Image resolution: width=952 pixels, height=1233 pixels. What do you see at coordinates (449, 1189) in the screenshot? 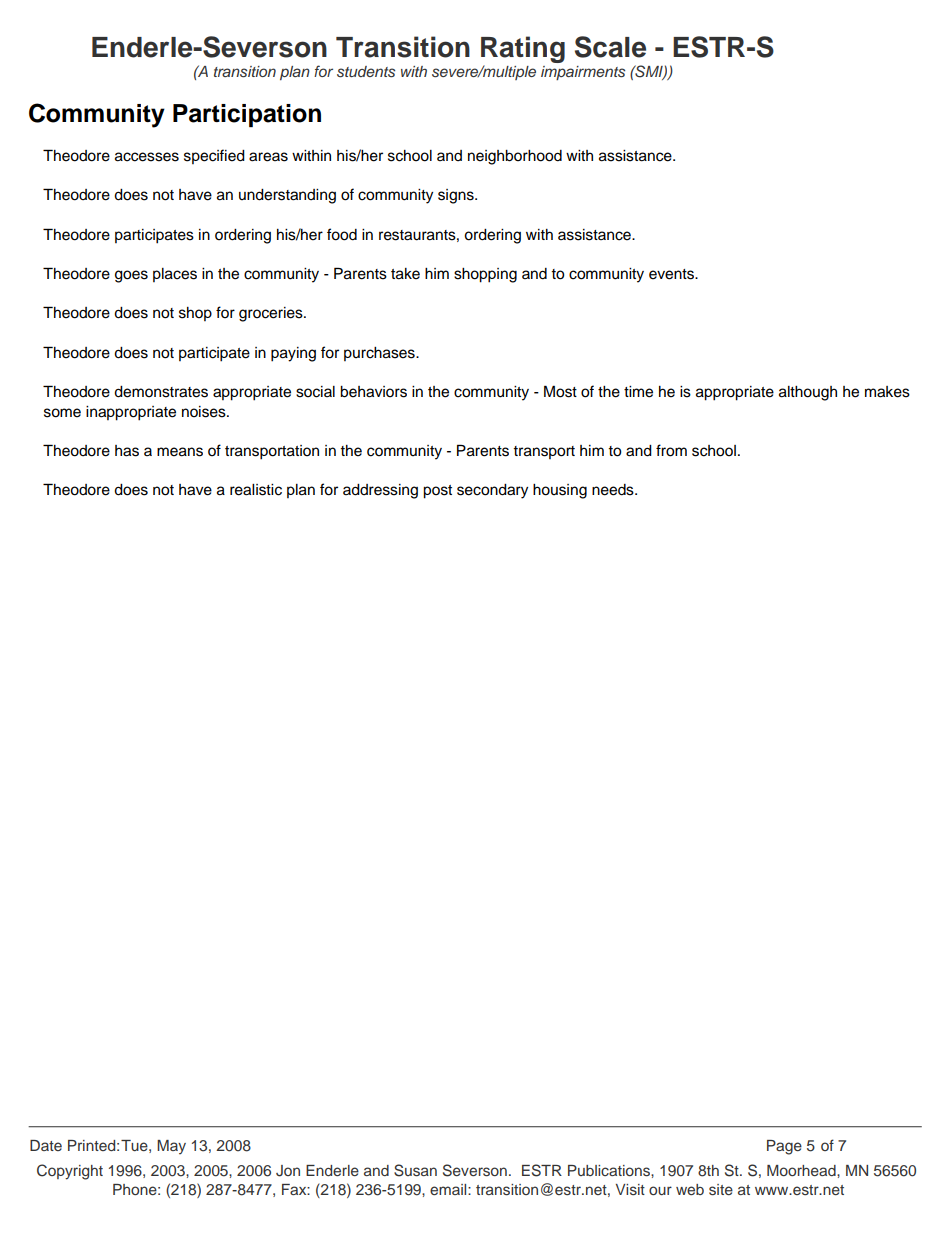
I see `email` at bounding box center [449, 1189].
